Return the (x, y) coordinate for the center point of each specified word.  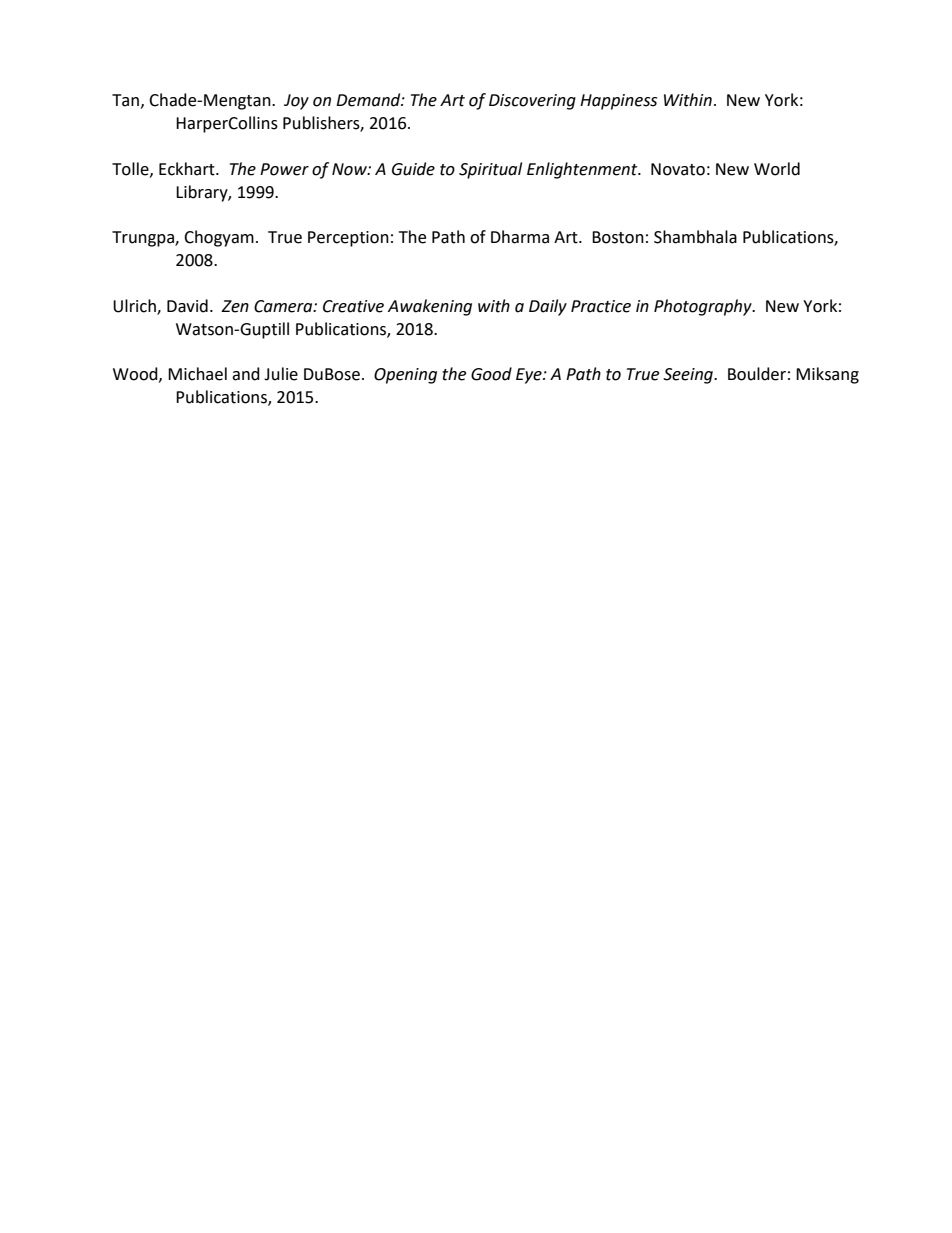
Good (491, 374)
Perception (348, 239)
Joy (296, 102)
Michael (197, 374)
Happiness (618, 102)
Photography (704, 307)
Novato (678, 169)
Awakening (430, 307)
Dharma (520, 237)
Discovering (532, 102)
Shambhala (695, 237)
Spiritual (490, 170)
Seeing (689, 376)
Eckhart (188, 169)
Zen (235, 306)
